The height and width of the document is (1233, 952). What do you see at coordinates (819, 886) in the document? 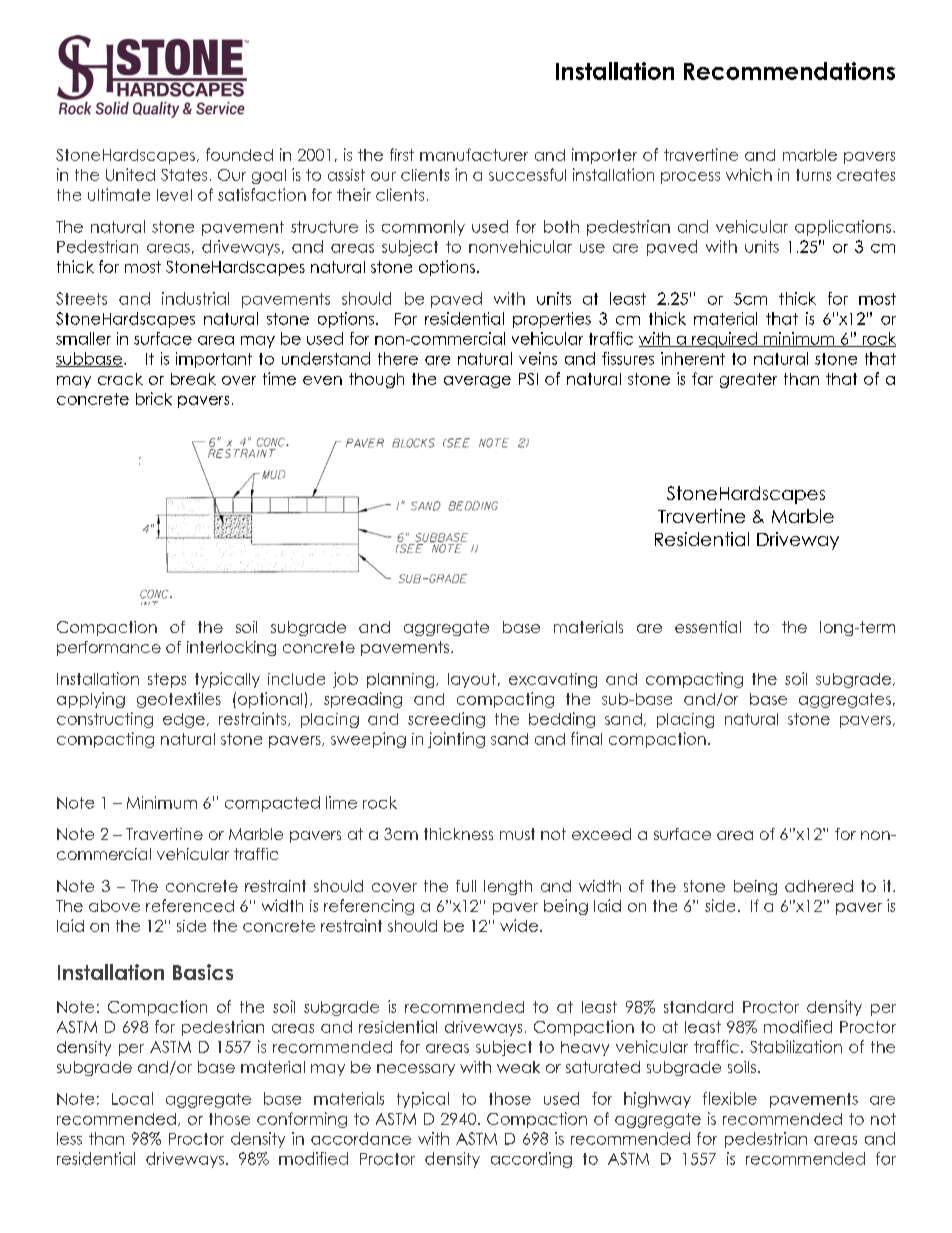
I see `adhered` at bounding box center [819, 886].
